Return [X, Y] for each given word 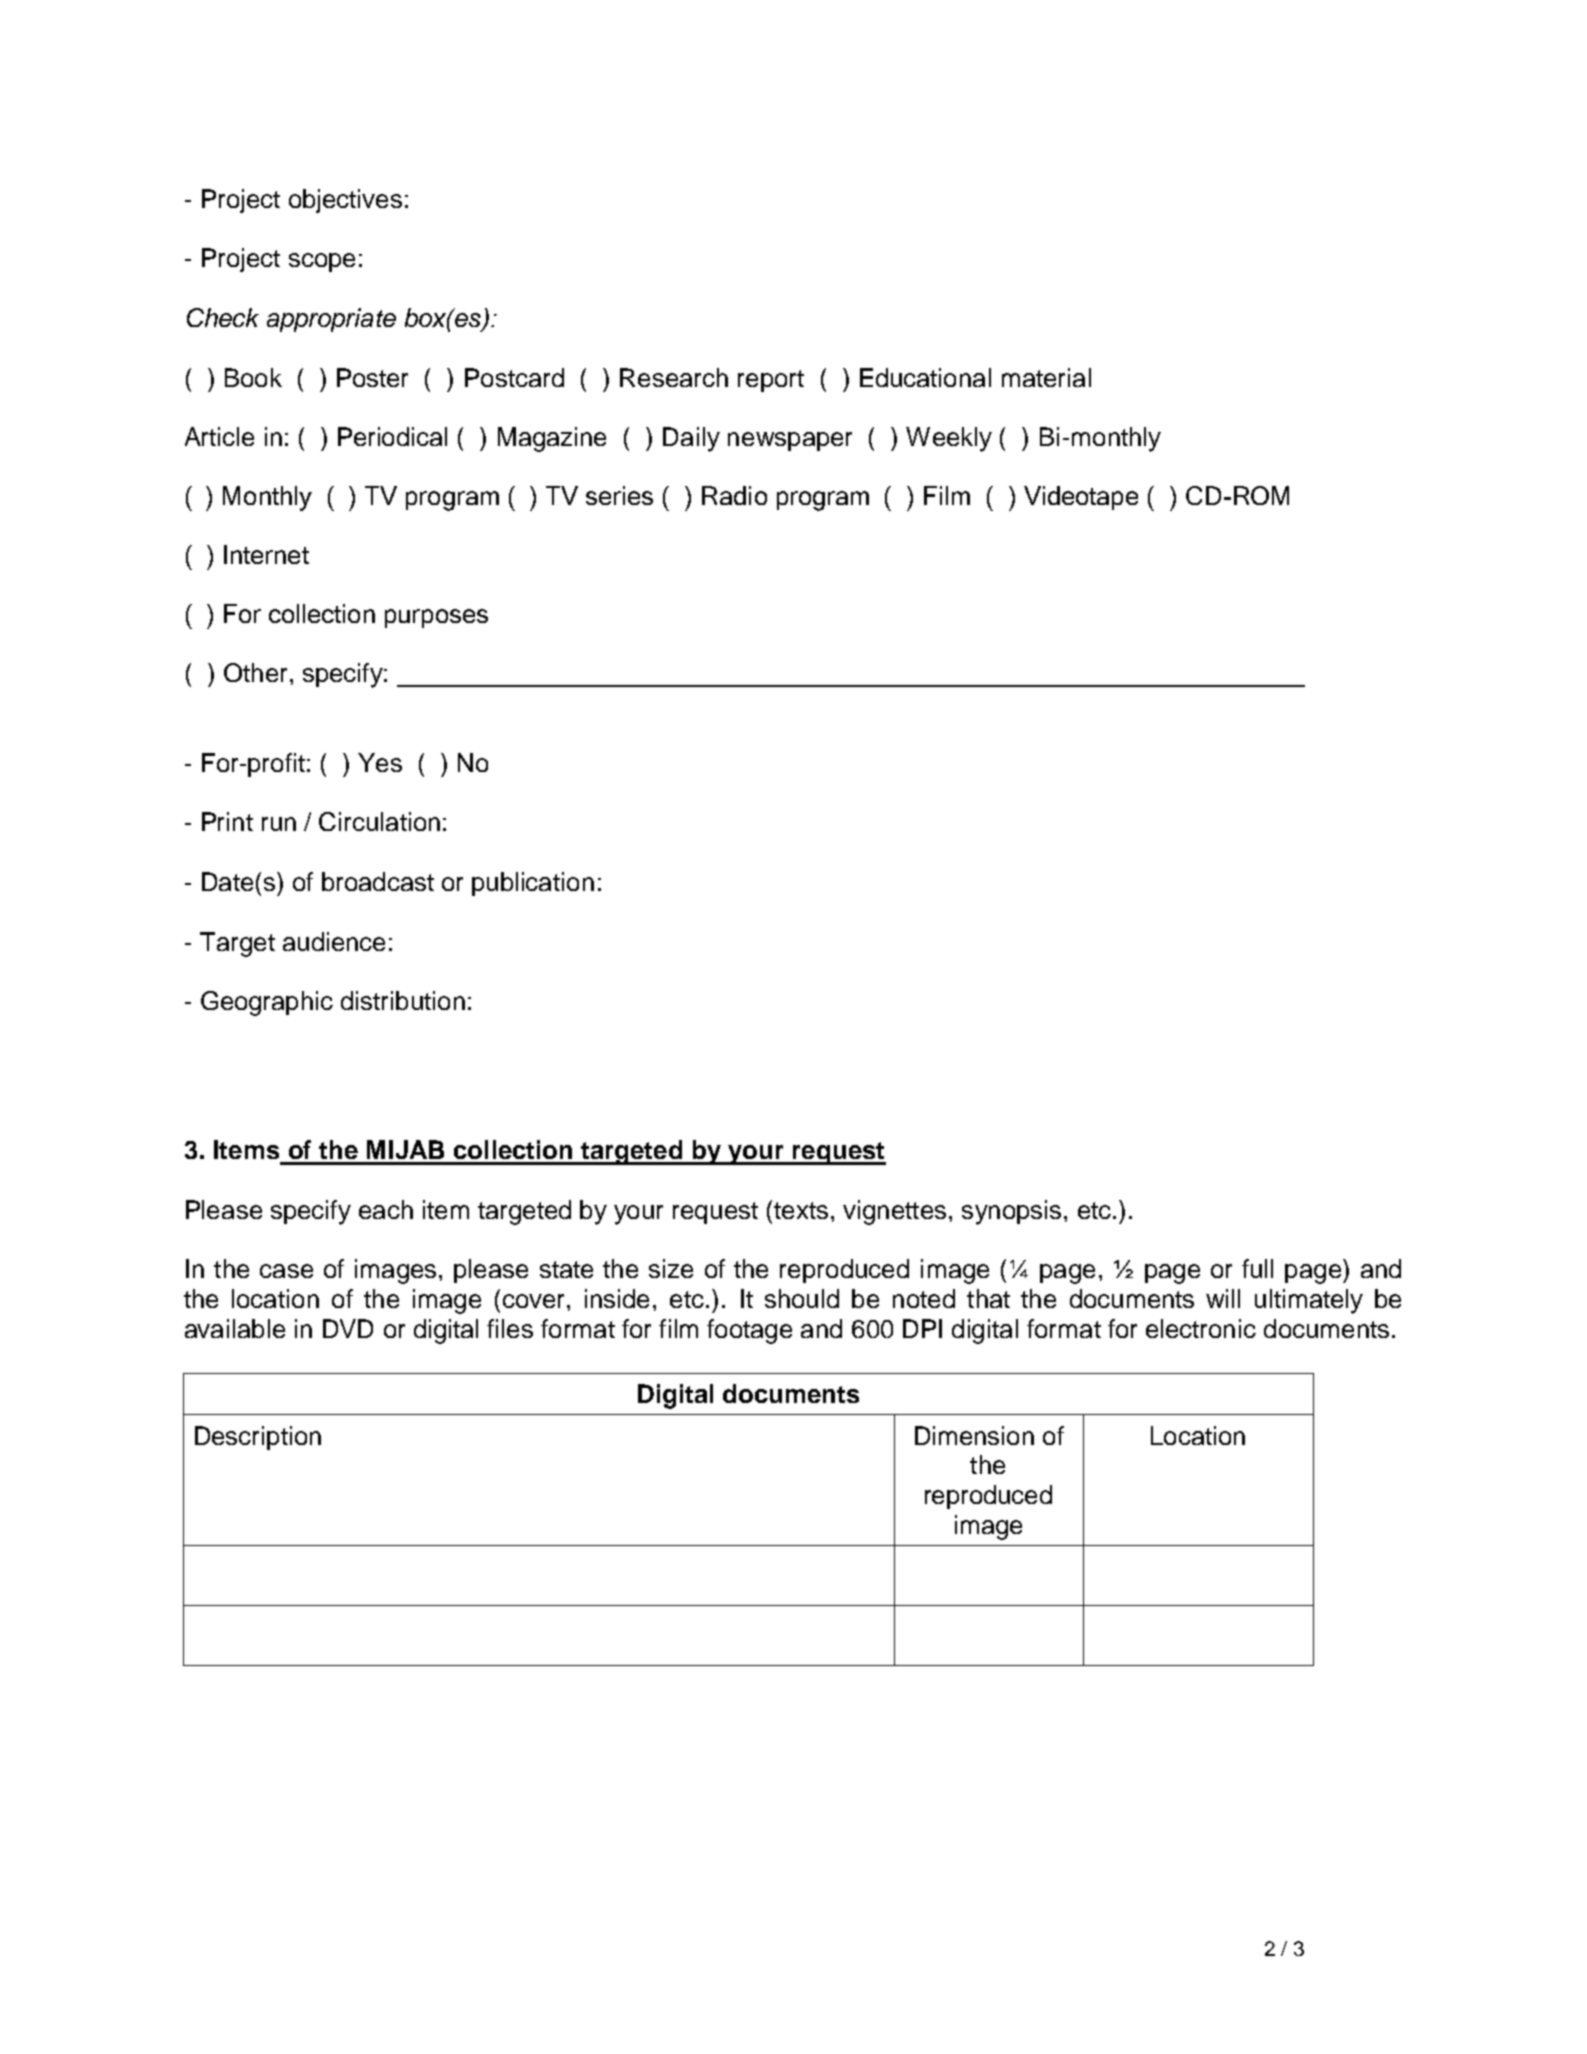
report [771, 381]
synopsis [1011, 1212]
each [386, 1209]
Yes [380, 762]
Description [258, 1438]
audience [334, 941]
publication [533, 884]
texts [801, 1210]
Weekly [949, 439]
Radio [734, 495]
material [1046, 377]
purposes [436, 618]
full [1257, 1268]
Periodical [392, 436]
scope [322, 262]
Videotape [1081, 498]
